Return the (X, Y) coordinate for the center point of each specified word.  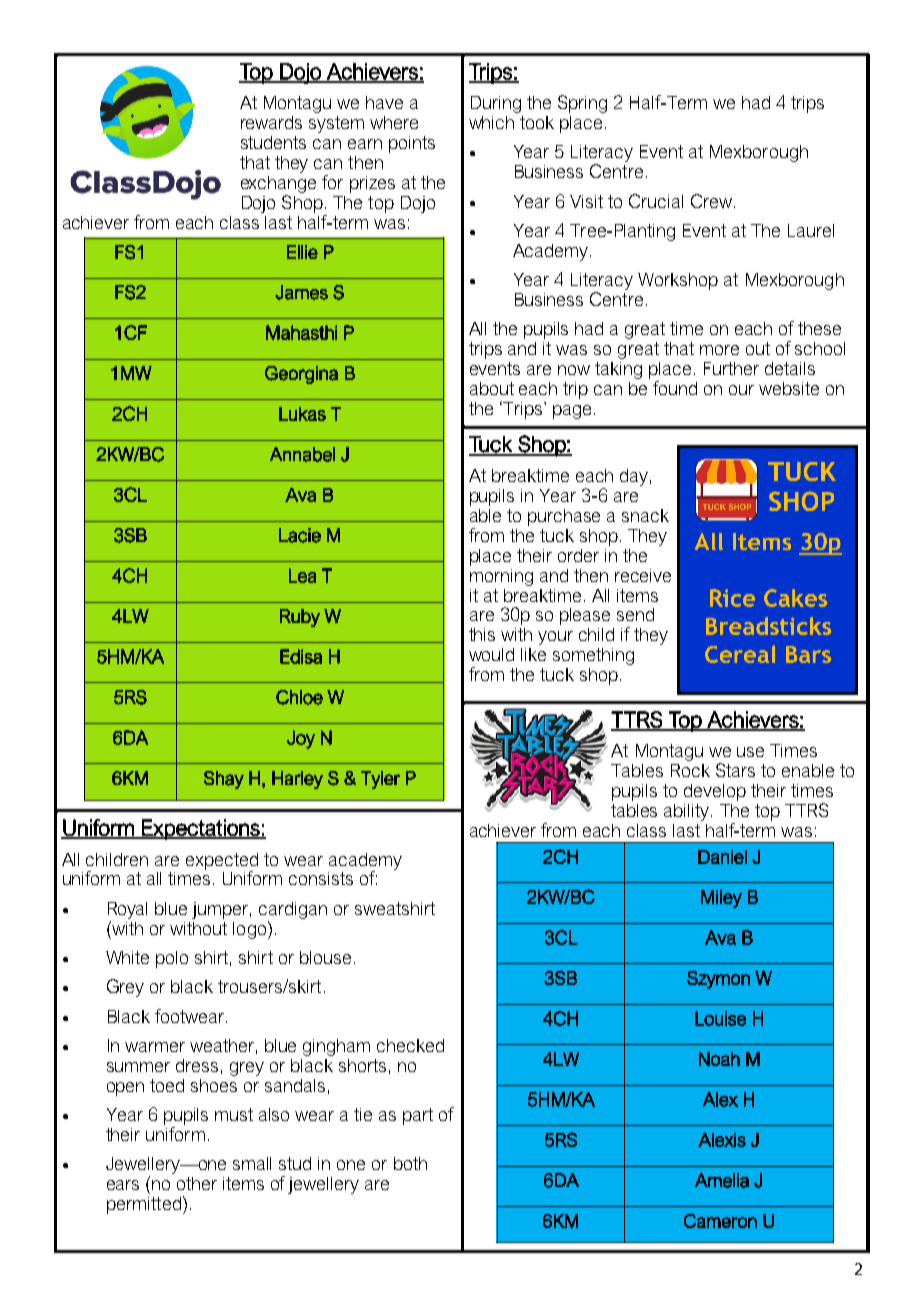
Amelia (722, 1180)
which (491, 122)
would (491, 654)
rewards (271, 122)
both (410, 1163)
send (635, 614)
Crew (711, 201)
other (197, 1183)
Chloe (299, 697)
